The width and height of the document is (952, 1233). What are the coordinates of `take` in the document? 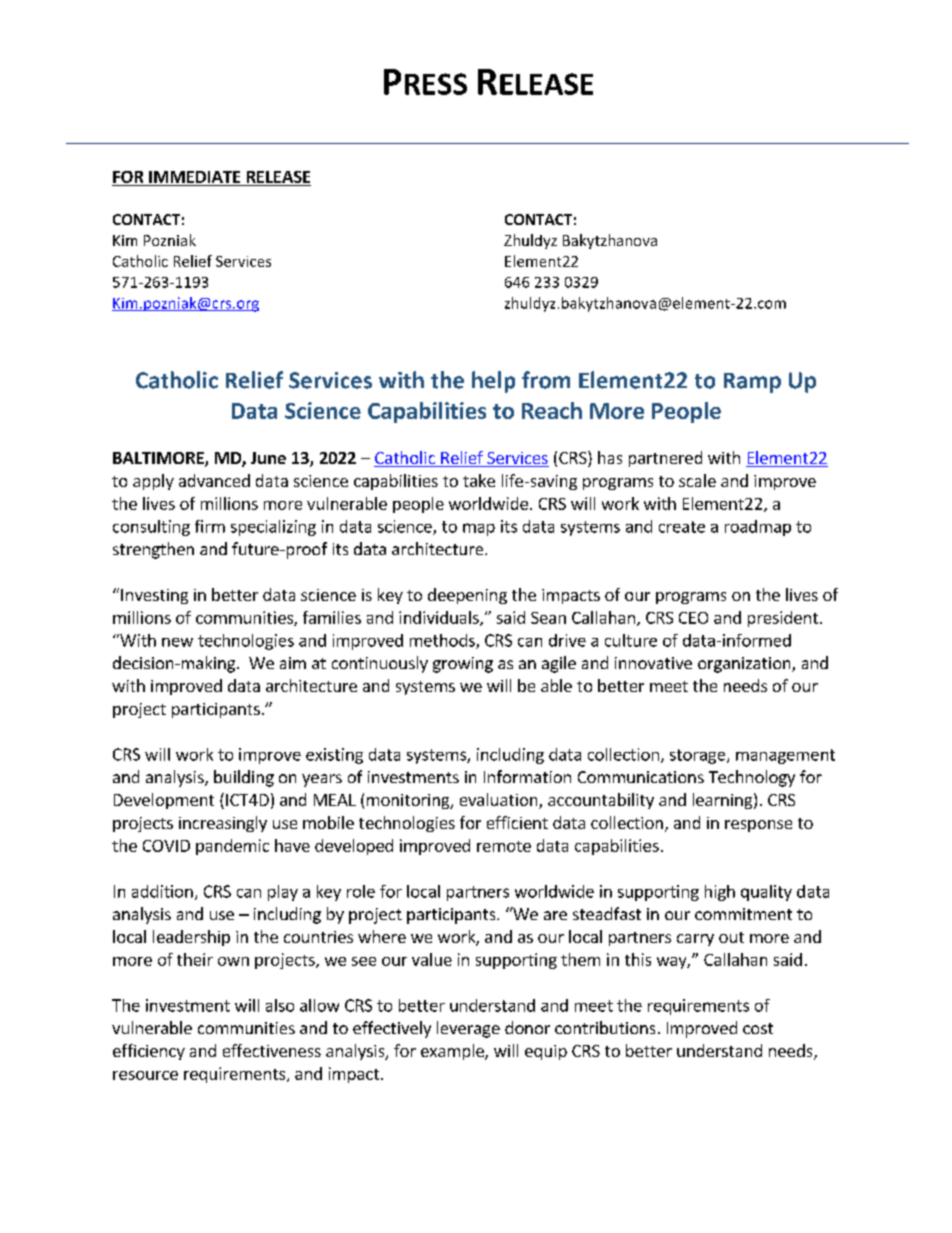 It's located at (479, 480).
